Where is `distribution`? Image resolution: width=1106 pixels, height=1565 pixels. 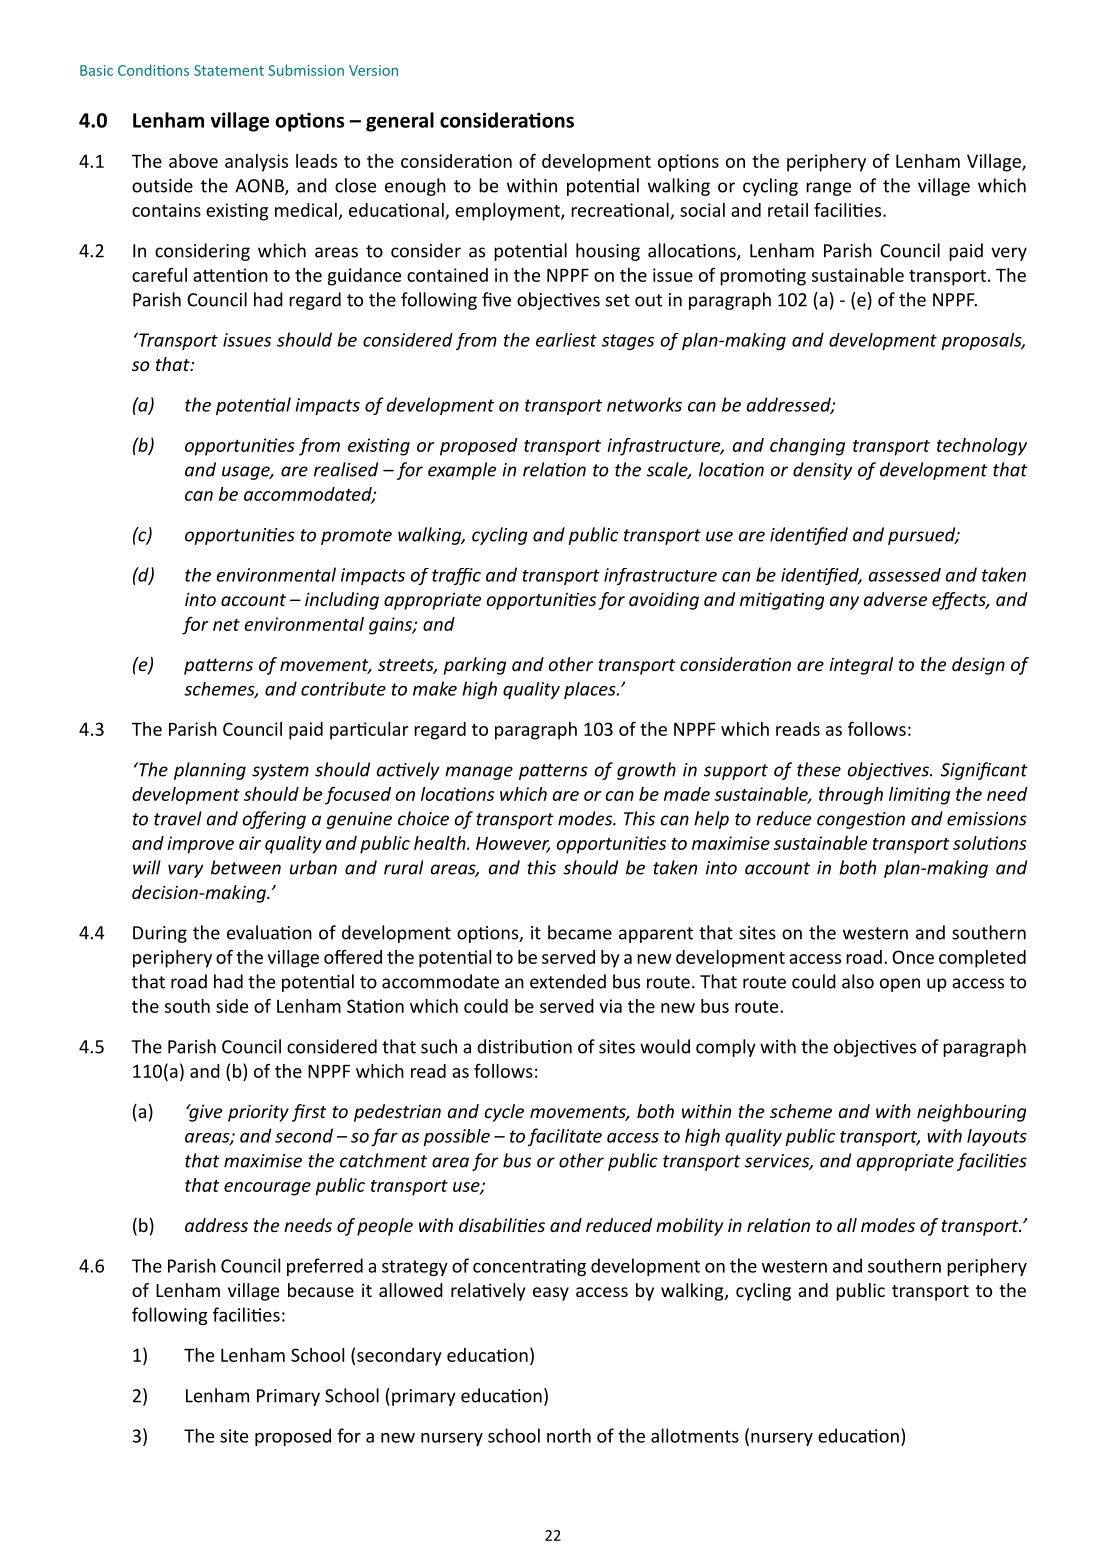 distribution is located at coordinates (524, 1046).
